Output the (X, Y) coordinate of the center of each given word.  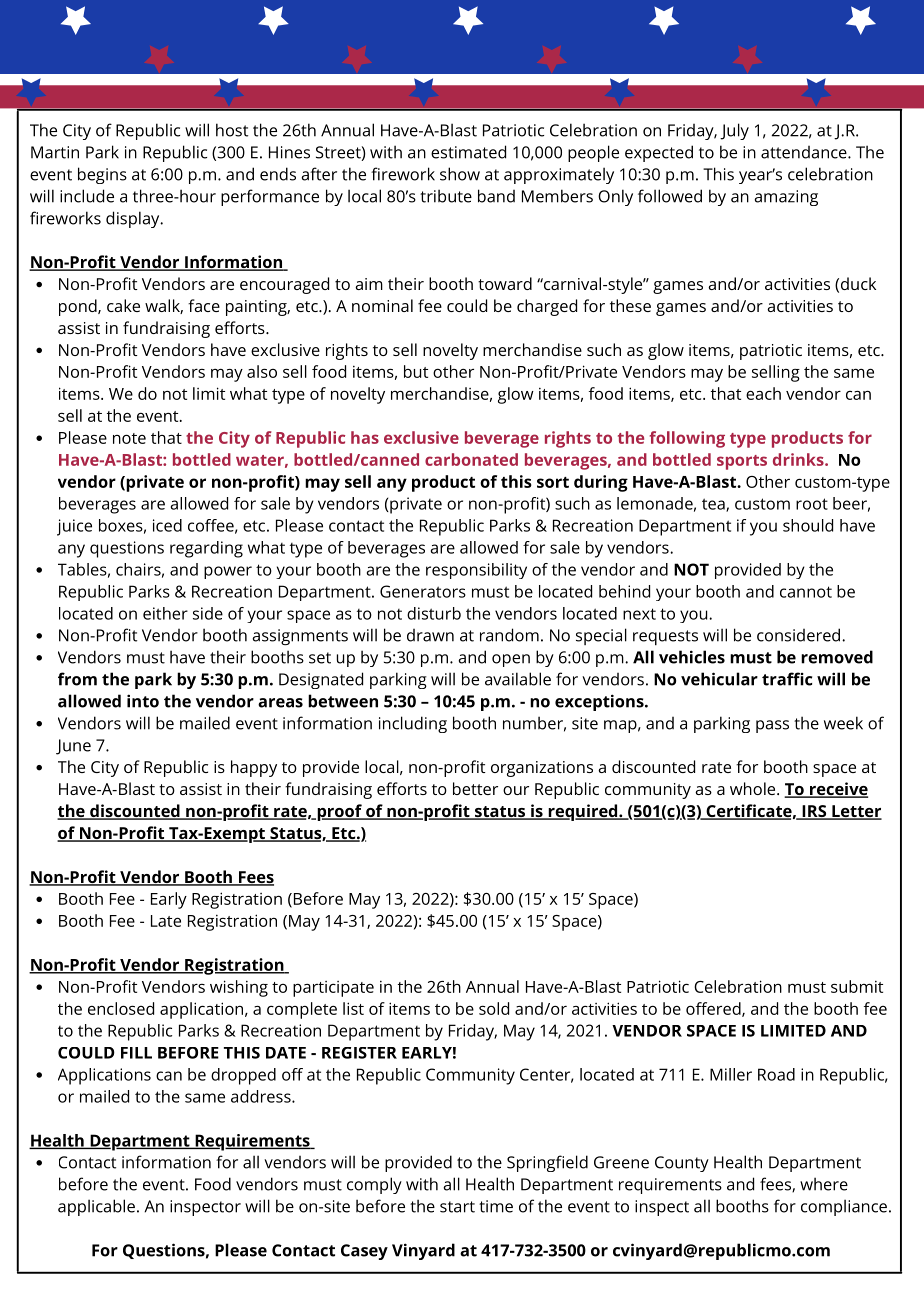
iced (167, 525)
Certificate (748, 812)
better (475, 788)
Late (166, 921)
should (808, 525)
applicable (96, 1207)
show (460, 174)
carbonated (471, 459)
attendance (804, 152)
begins (102, 175)
